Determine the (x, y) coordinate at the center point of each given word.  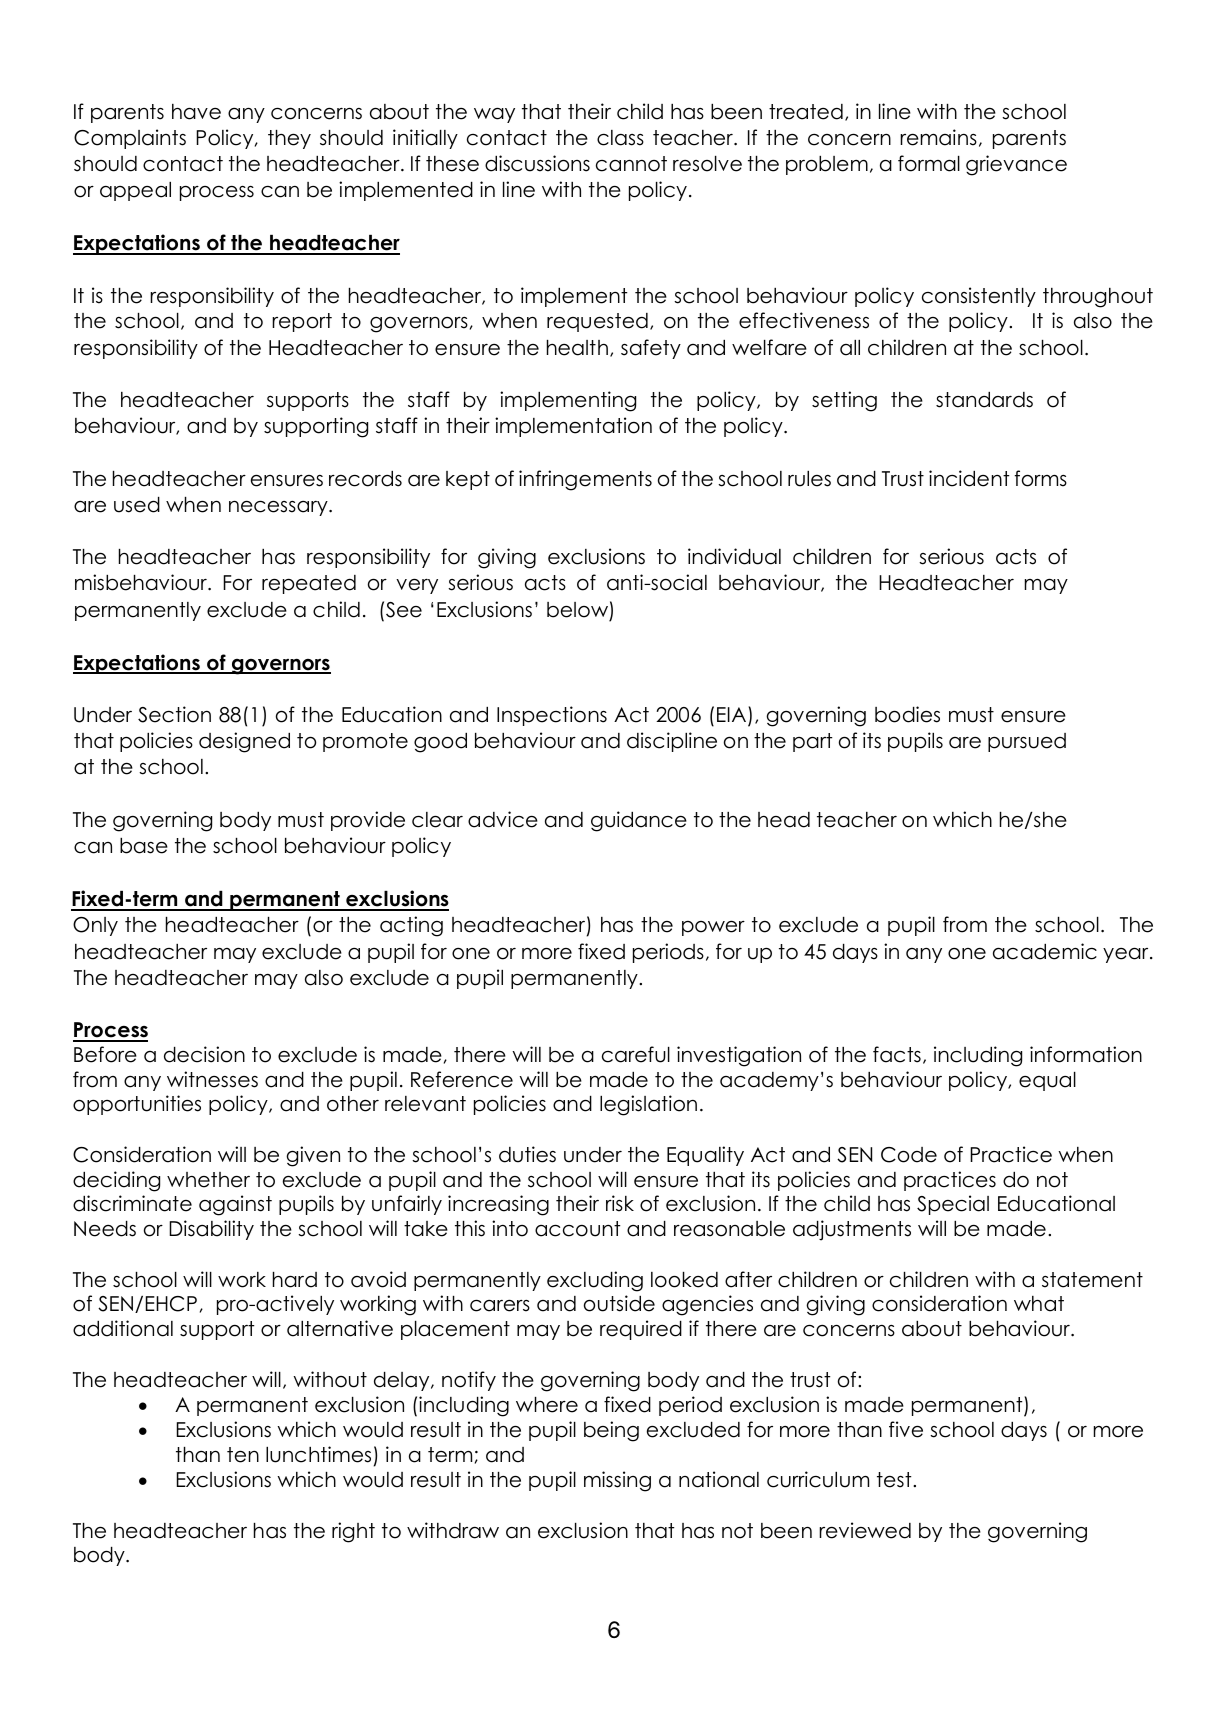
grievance (1016, 165)
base (144, 846)
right (353, 1532)
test (895, 1480)
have (196, 112)
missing (617, 1481)
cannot (631, 164)
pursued (1027, 742)
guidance (639, 821)
